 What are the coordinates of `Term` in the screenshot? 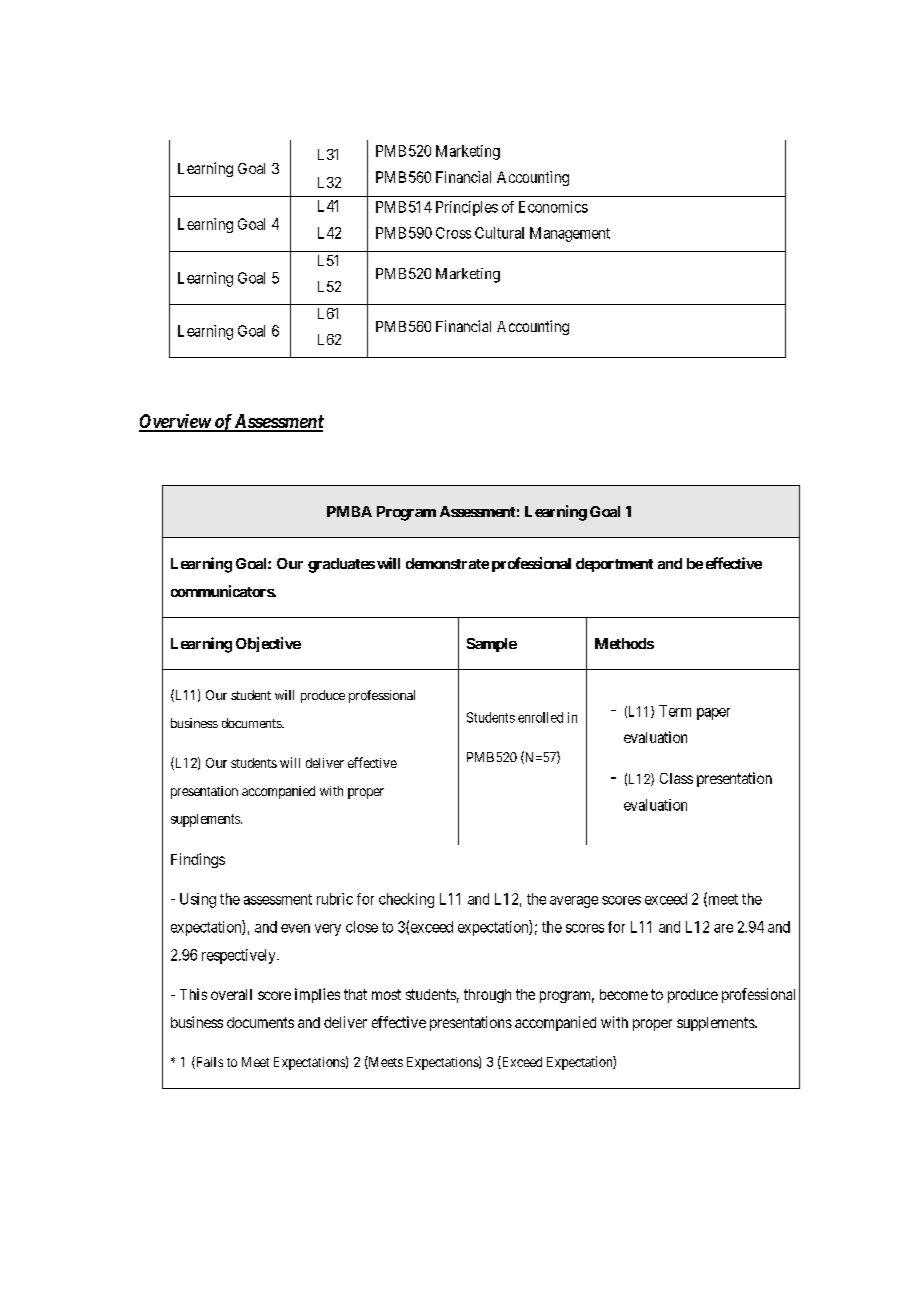 It's located at (675, 711).
